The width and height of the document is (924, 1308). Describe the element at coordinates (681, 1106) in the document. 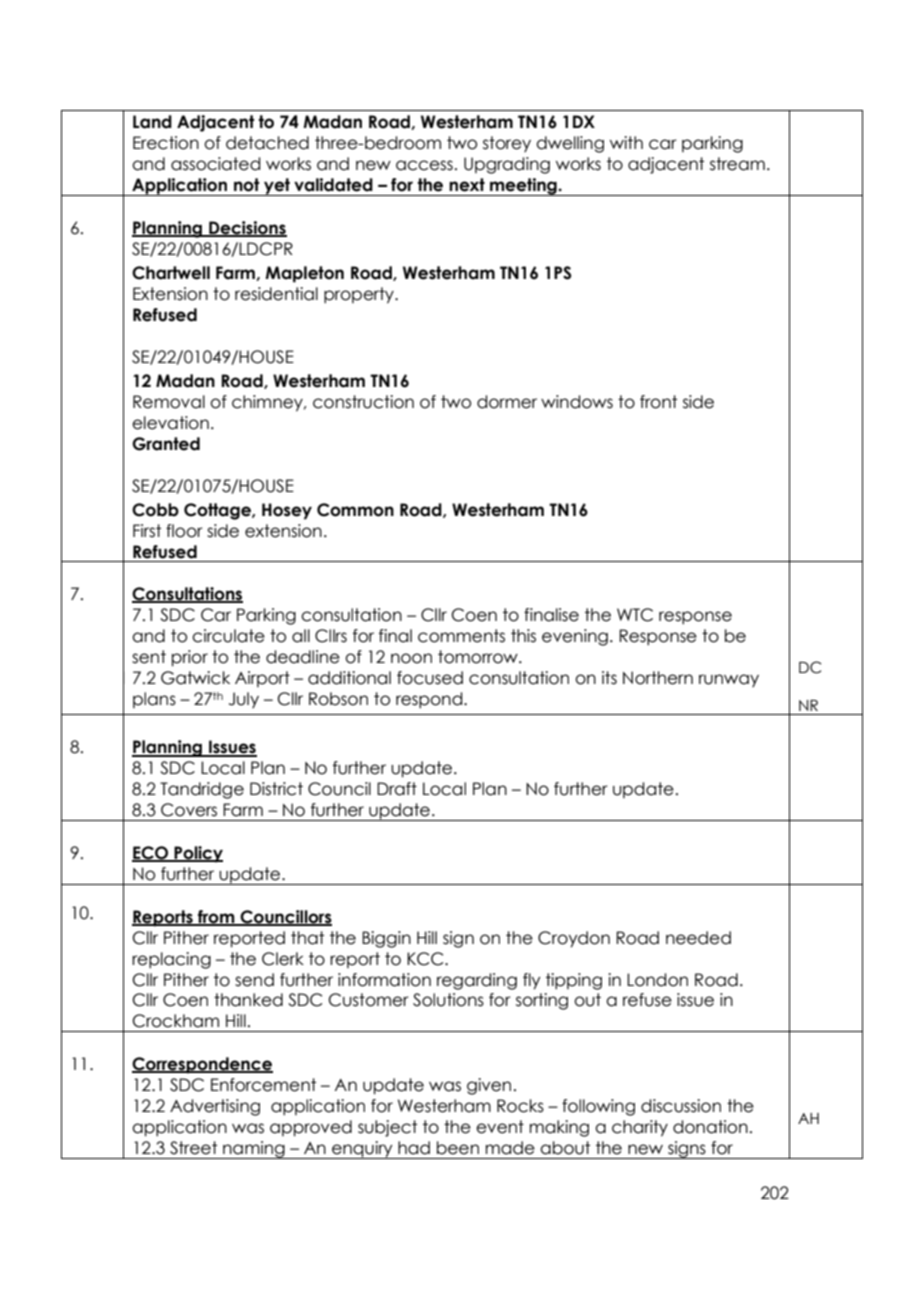

I see `discussion` at that location.
